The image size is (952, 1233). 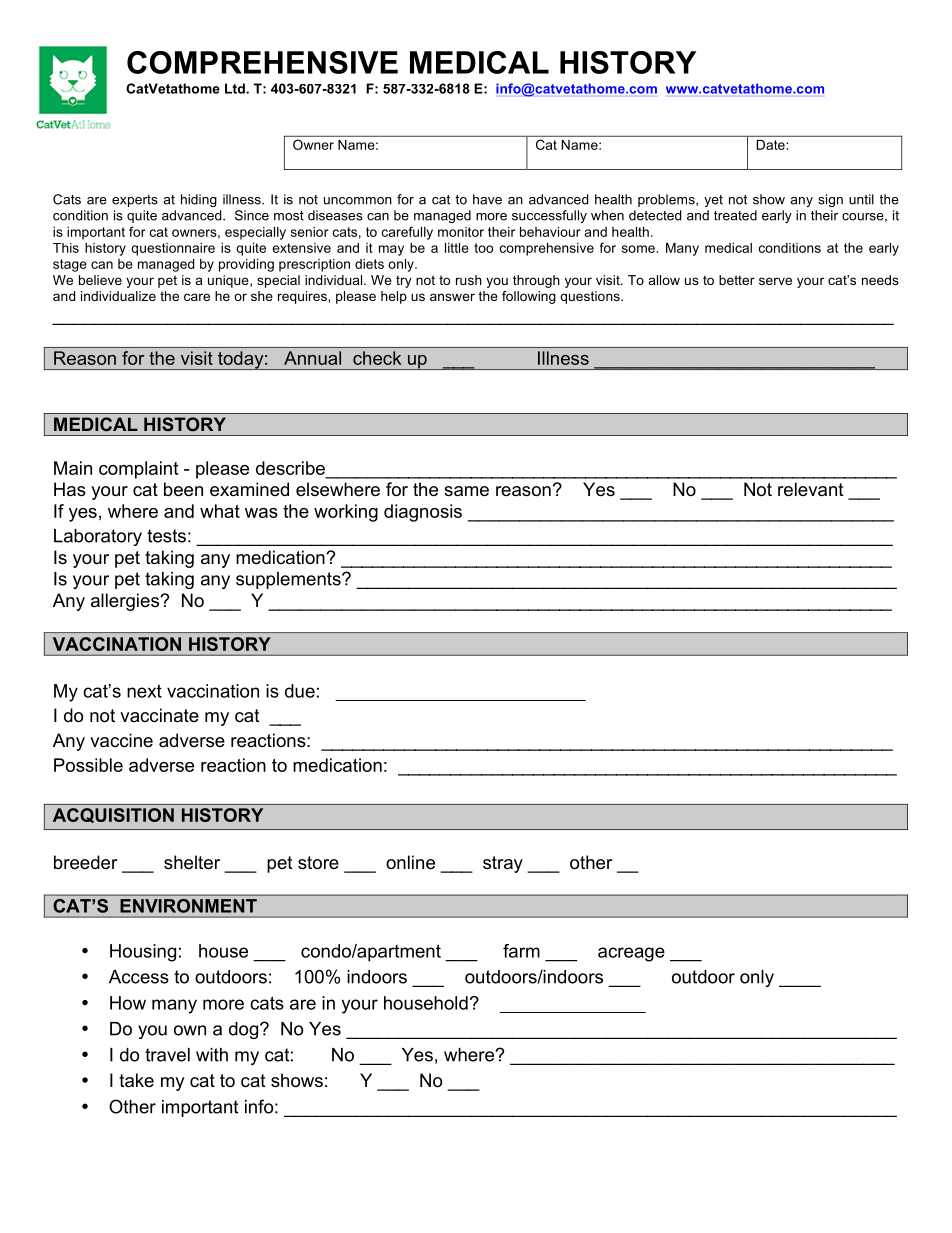 I want to click on same, so click(x=466, y=491).
